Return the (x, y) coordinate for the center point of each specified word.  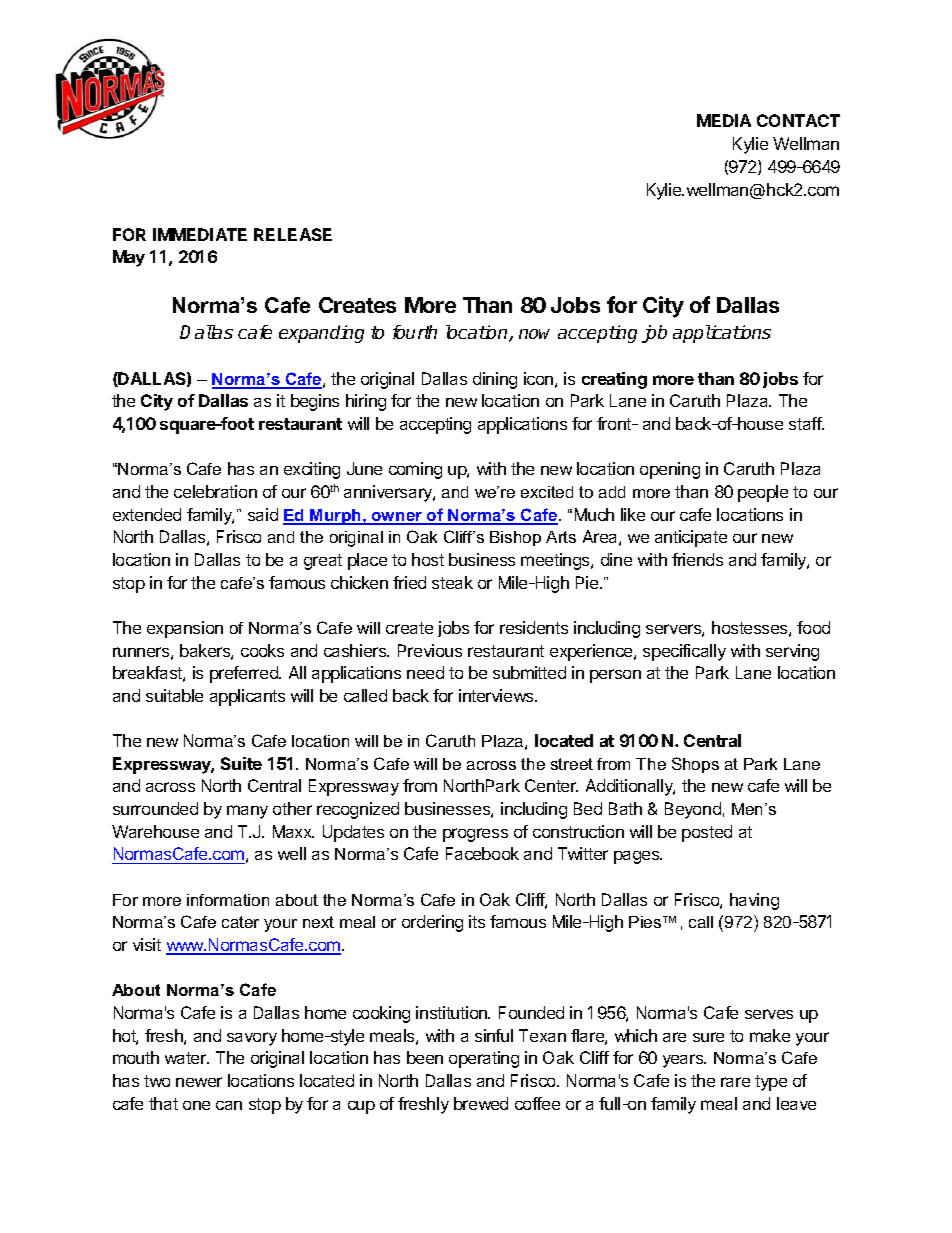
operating (484, 1059)
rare (735, 1082)
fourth (415, 332)
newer (199, 1082)
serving (792, 652)
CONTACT (798, 120)
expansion (185, 629)
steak (452, 582)
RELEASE (293, 234)
